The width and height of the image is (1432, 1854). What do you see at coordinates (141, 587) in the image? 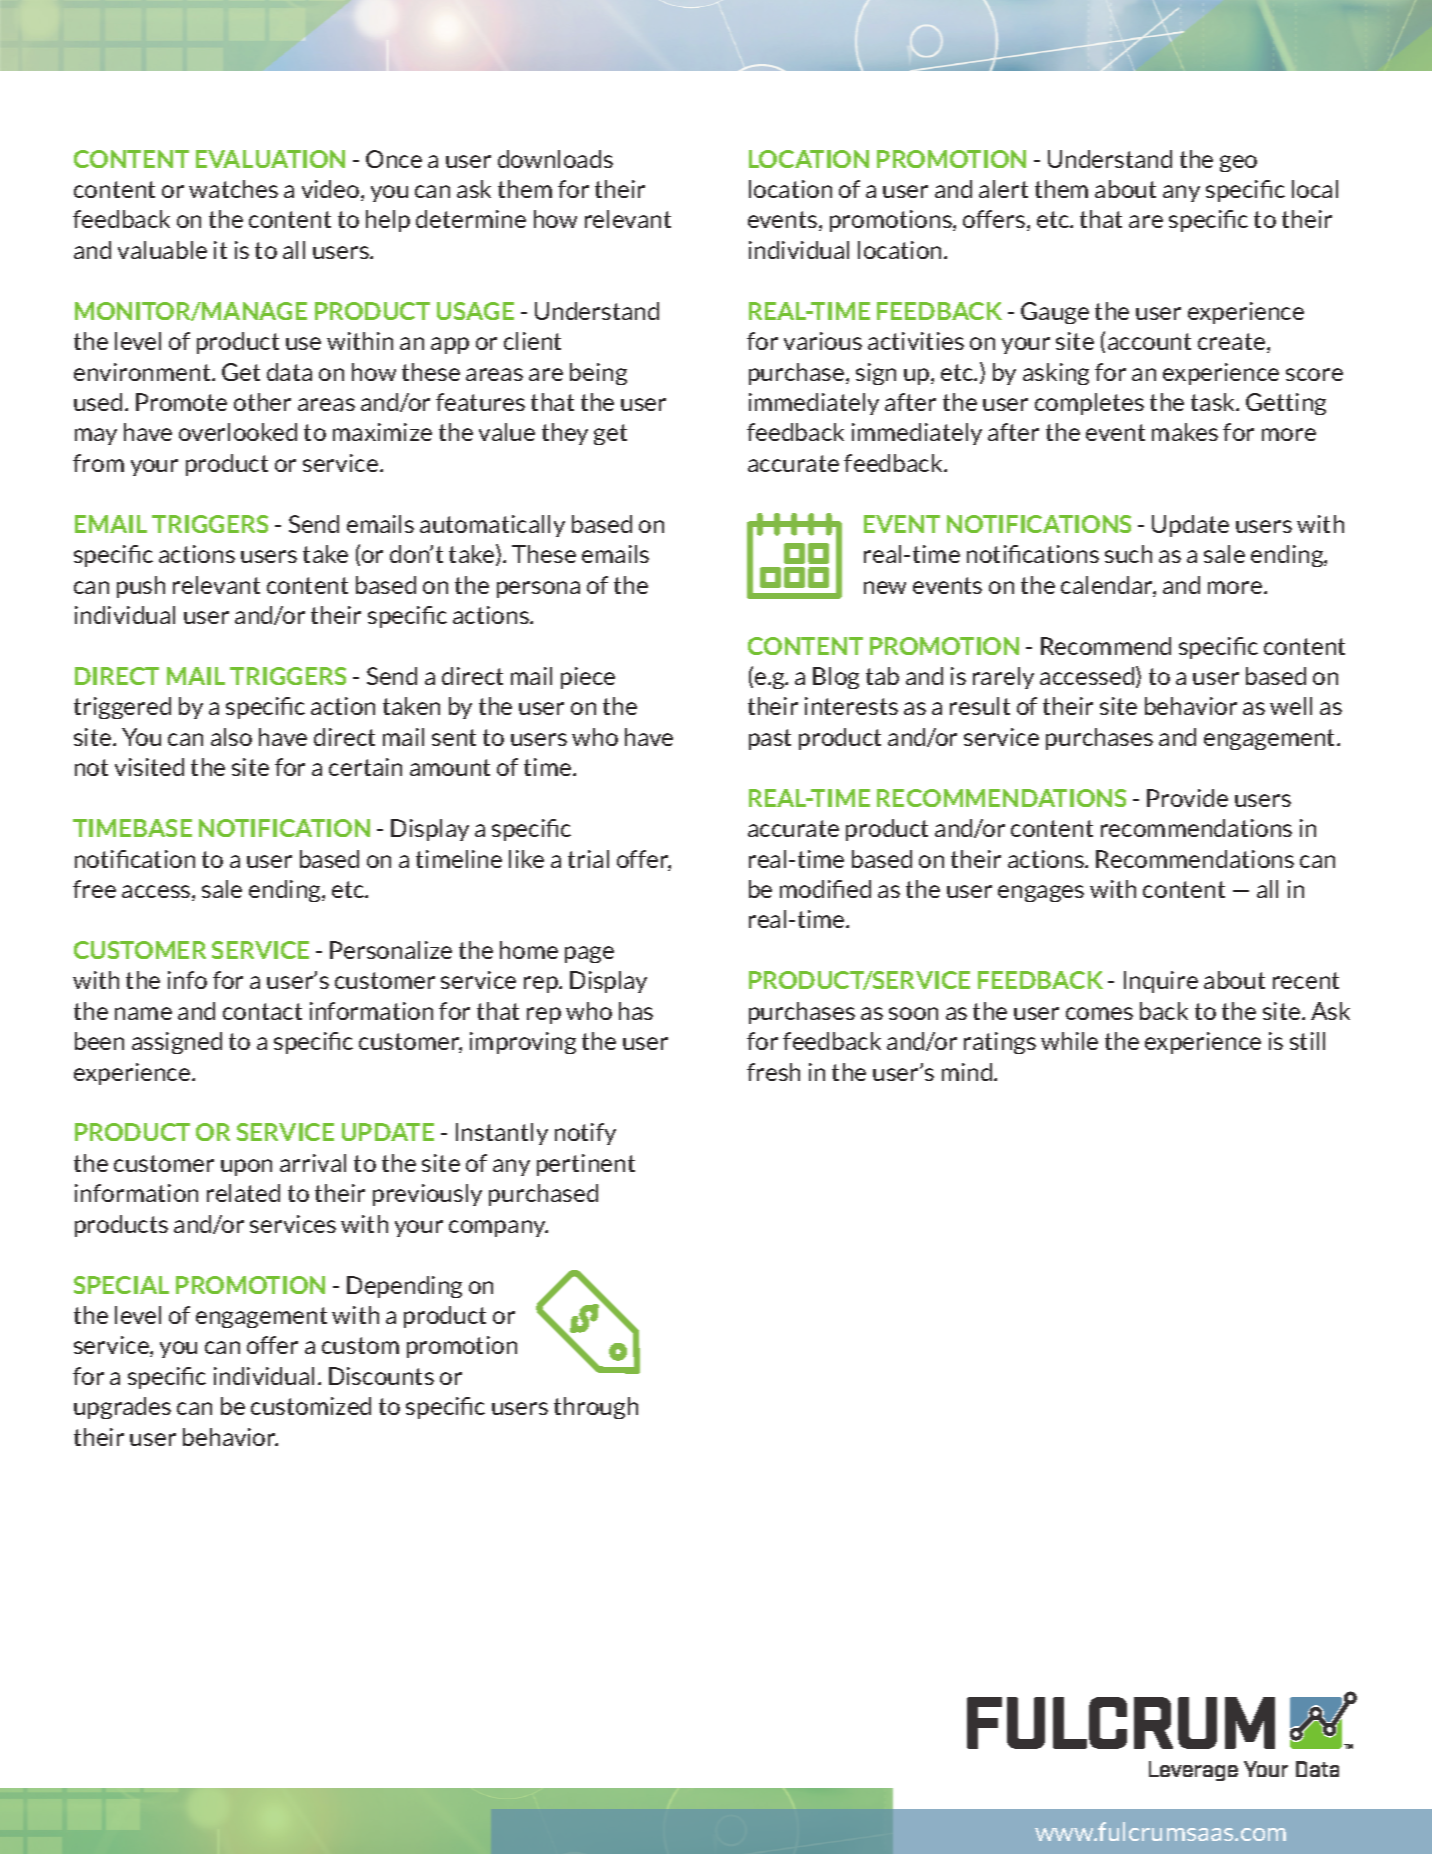
I see `push` at bounding box center [141, 587].
